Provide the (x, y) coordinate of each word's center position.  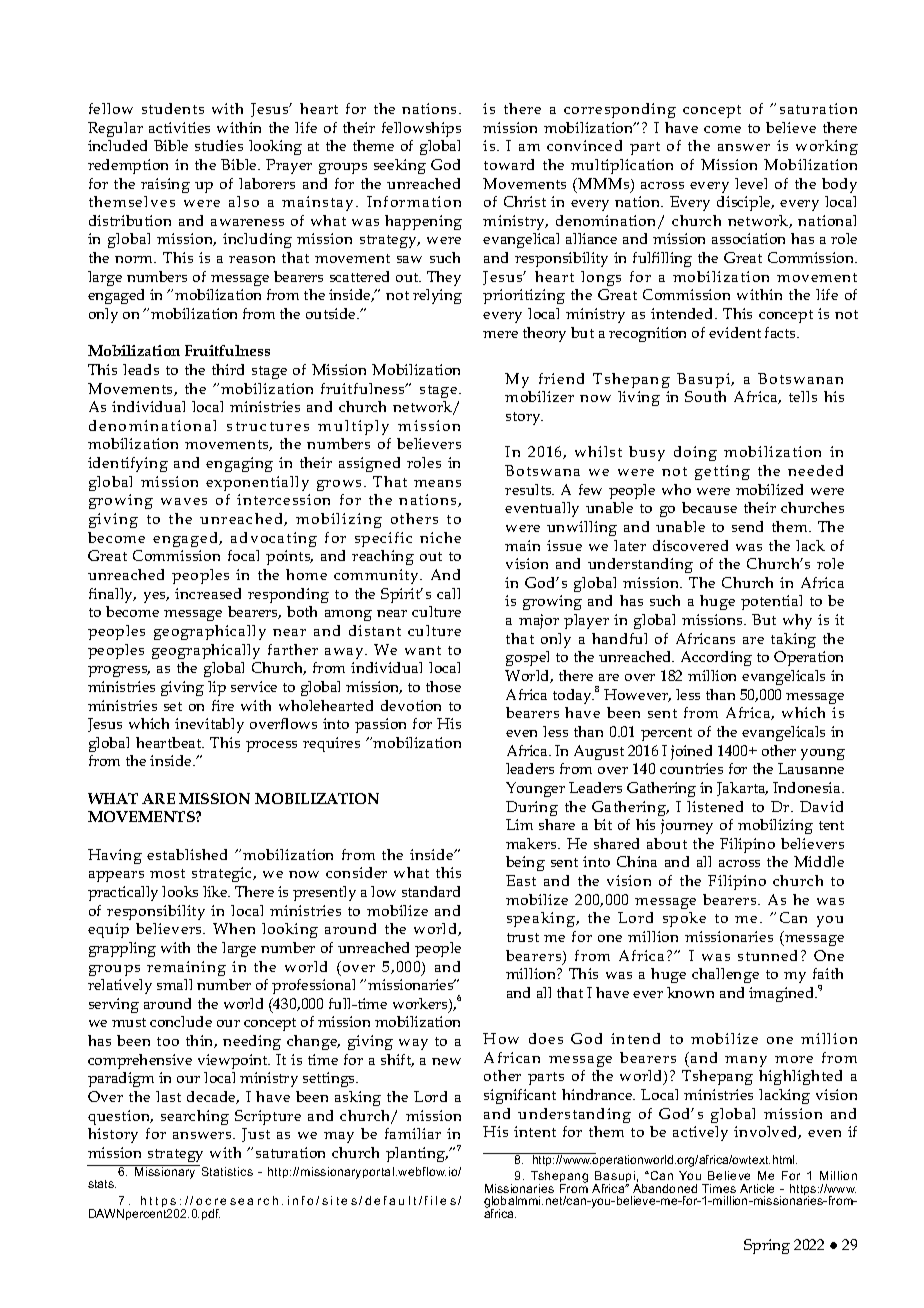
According (716, 658)
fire (223, 705)
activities (179, 127)
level (751, 183)
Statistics (226, 1170)
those (443, 686)
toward (509, 164)
